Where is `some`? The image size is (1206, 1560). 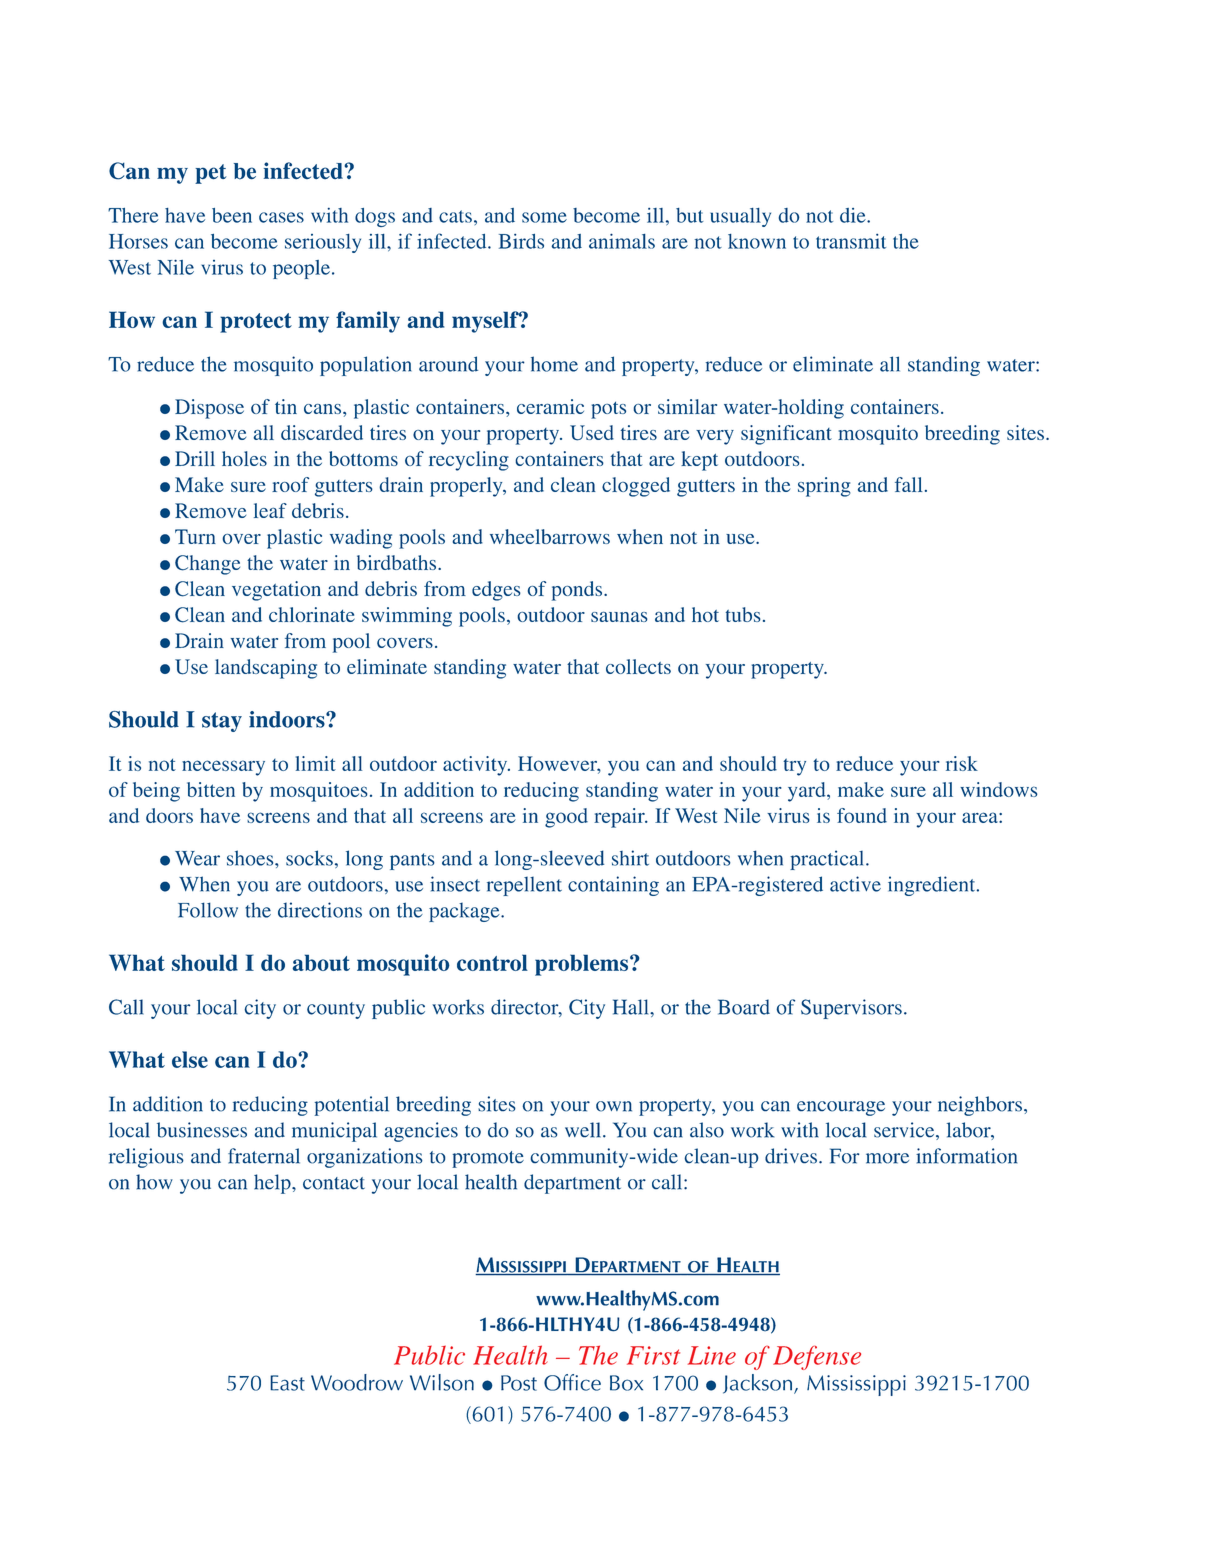
some is located at coordinates (544, 217).
